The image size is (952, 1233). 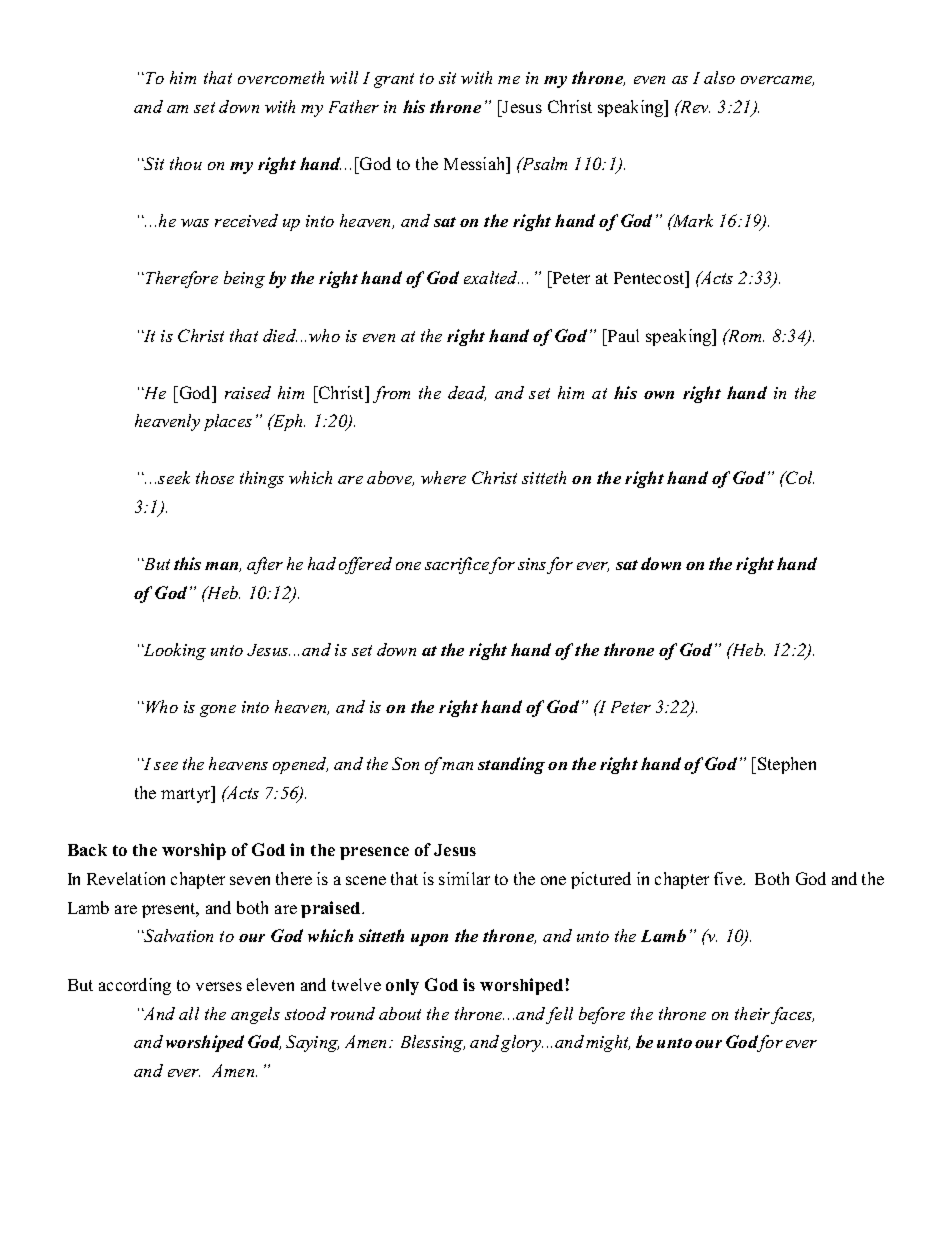 I want to click on thou, so click(x=186, y=163).
